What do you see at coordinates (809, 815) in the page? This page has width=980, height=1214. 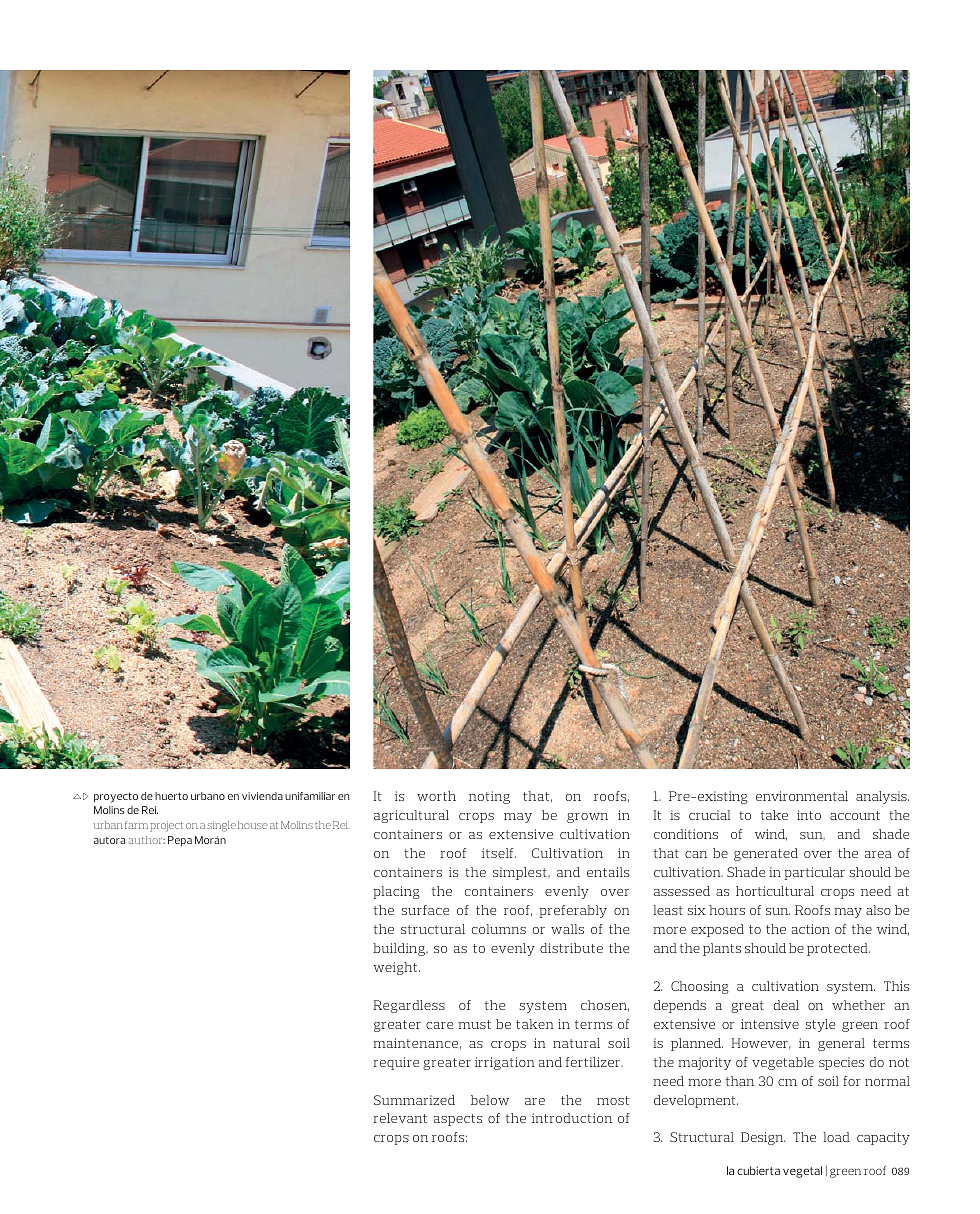 I see `into` at bounding box center [809, 815].
